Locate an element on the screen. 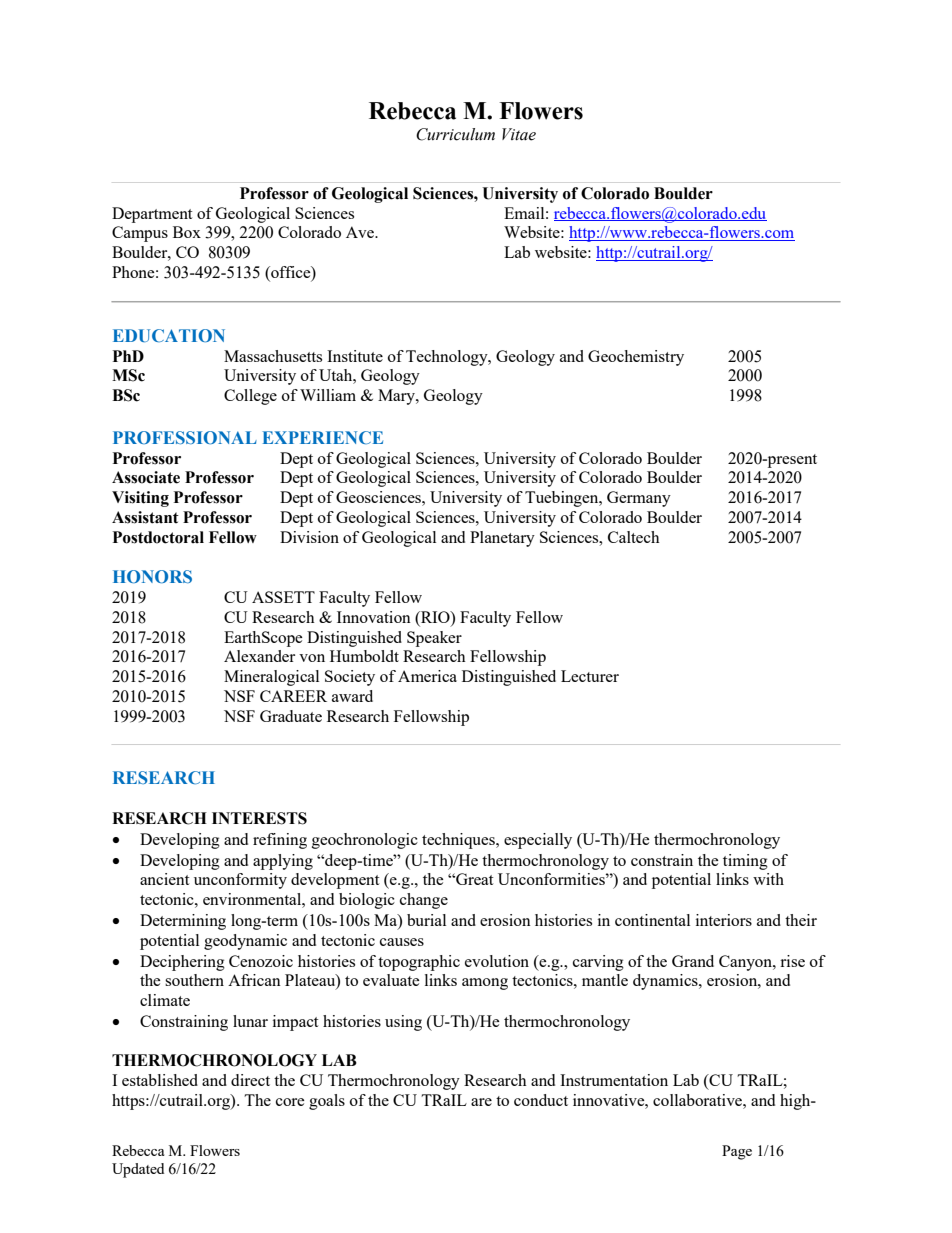 The width and height of the screenshot is (952, 1233). direct is located at coordinates (250, 1080).
